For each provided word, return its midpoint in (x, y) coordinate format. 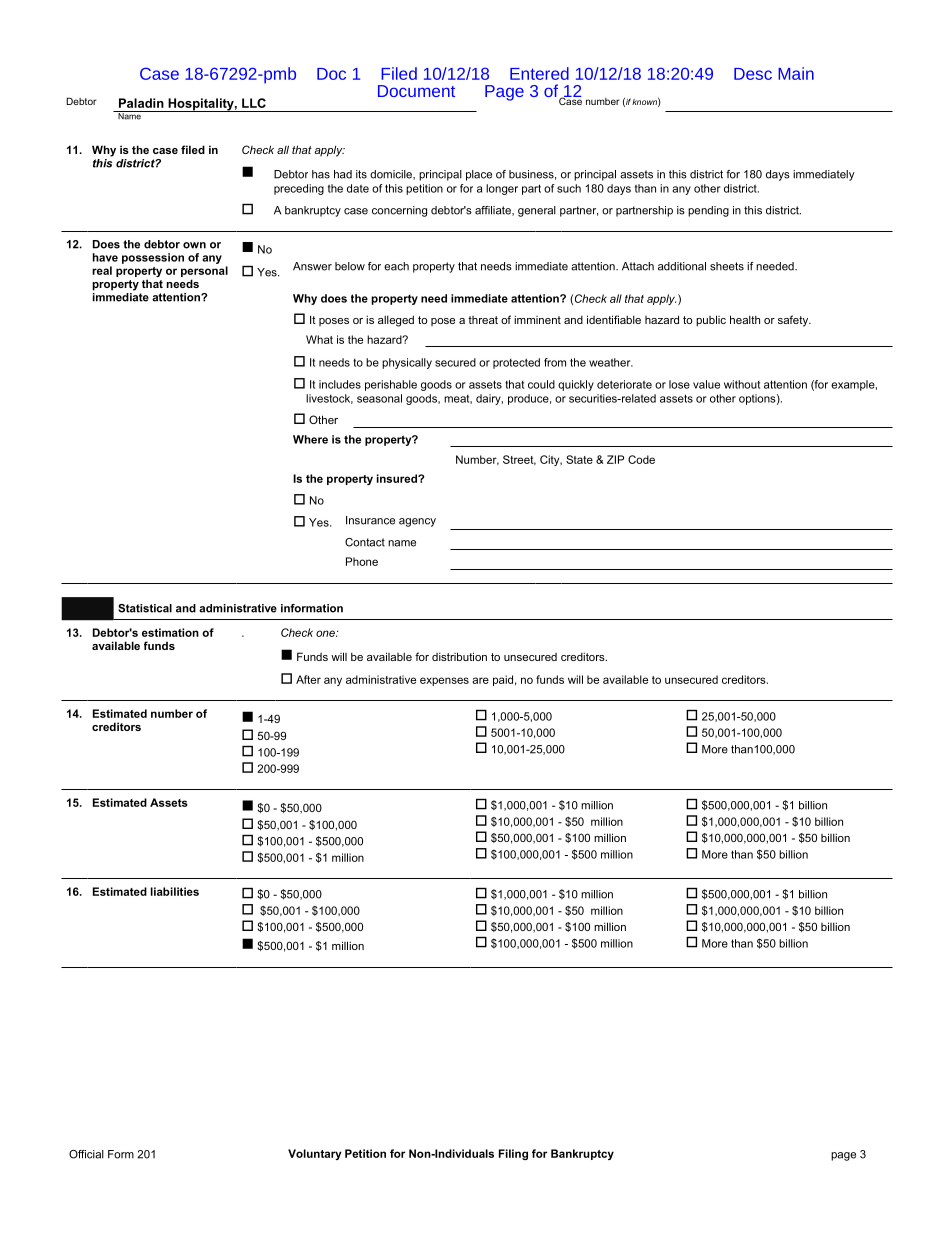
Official (86, 1154)
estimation (170, 632)
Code (641, 459)
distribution (459, 656)
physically (407, 363)
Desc (753, 74)
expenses (444, 681)
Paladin (141, 103)
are (480, 680)
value (706, 384)
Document (416, 91)
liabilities (175, 891)
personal (204, 271)
